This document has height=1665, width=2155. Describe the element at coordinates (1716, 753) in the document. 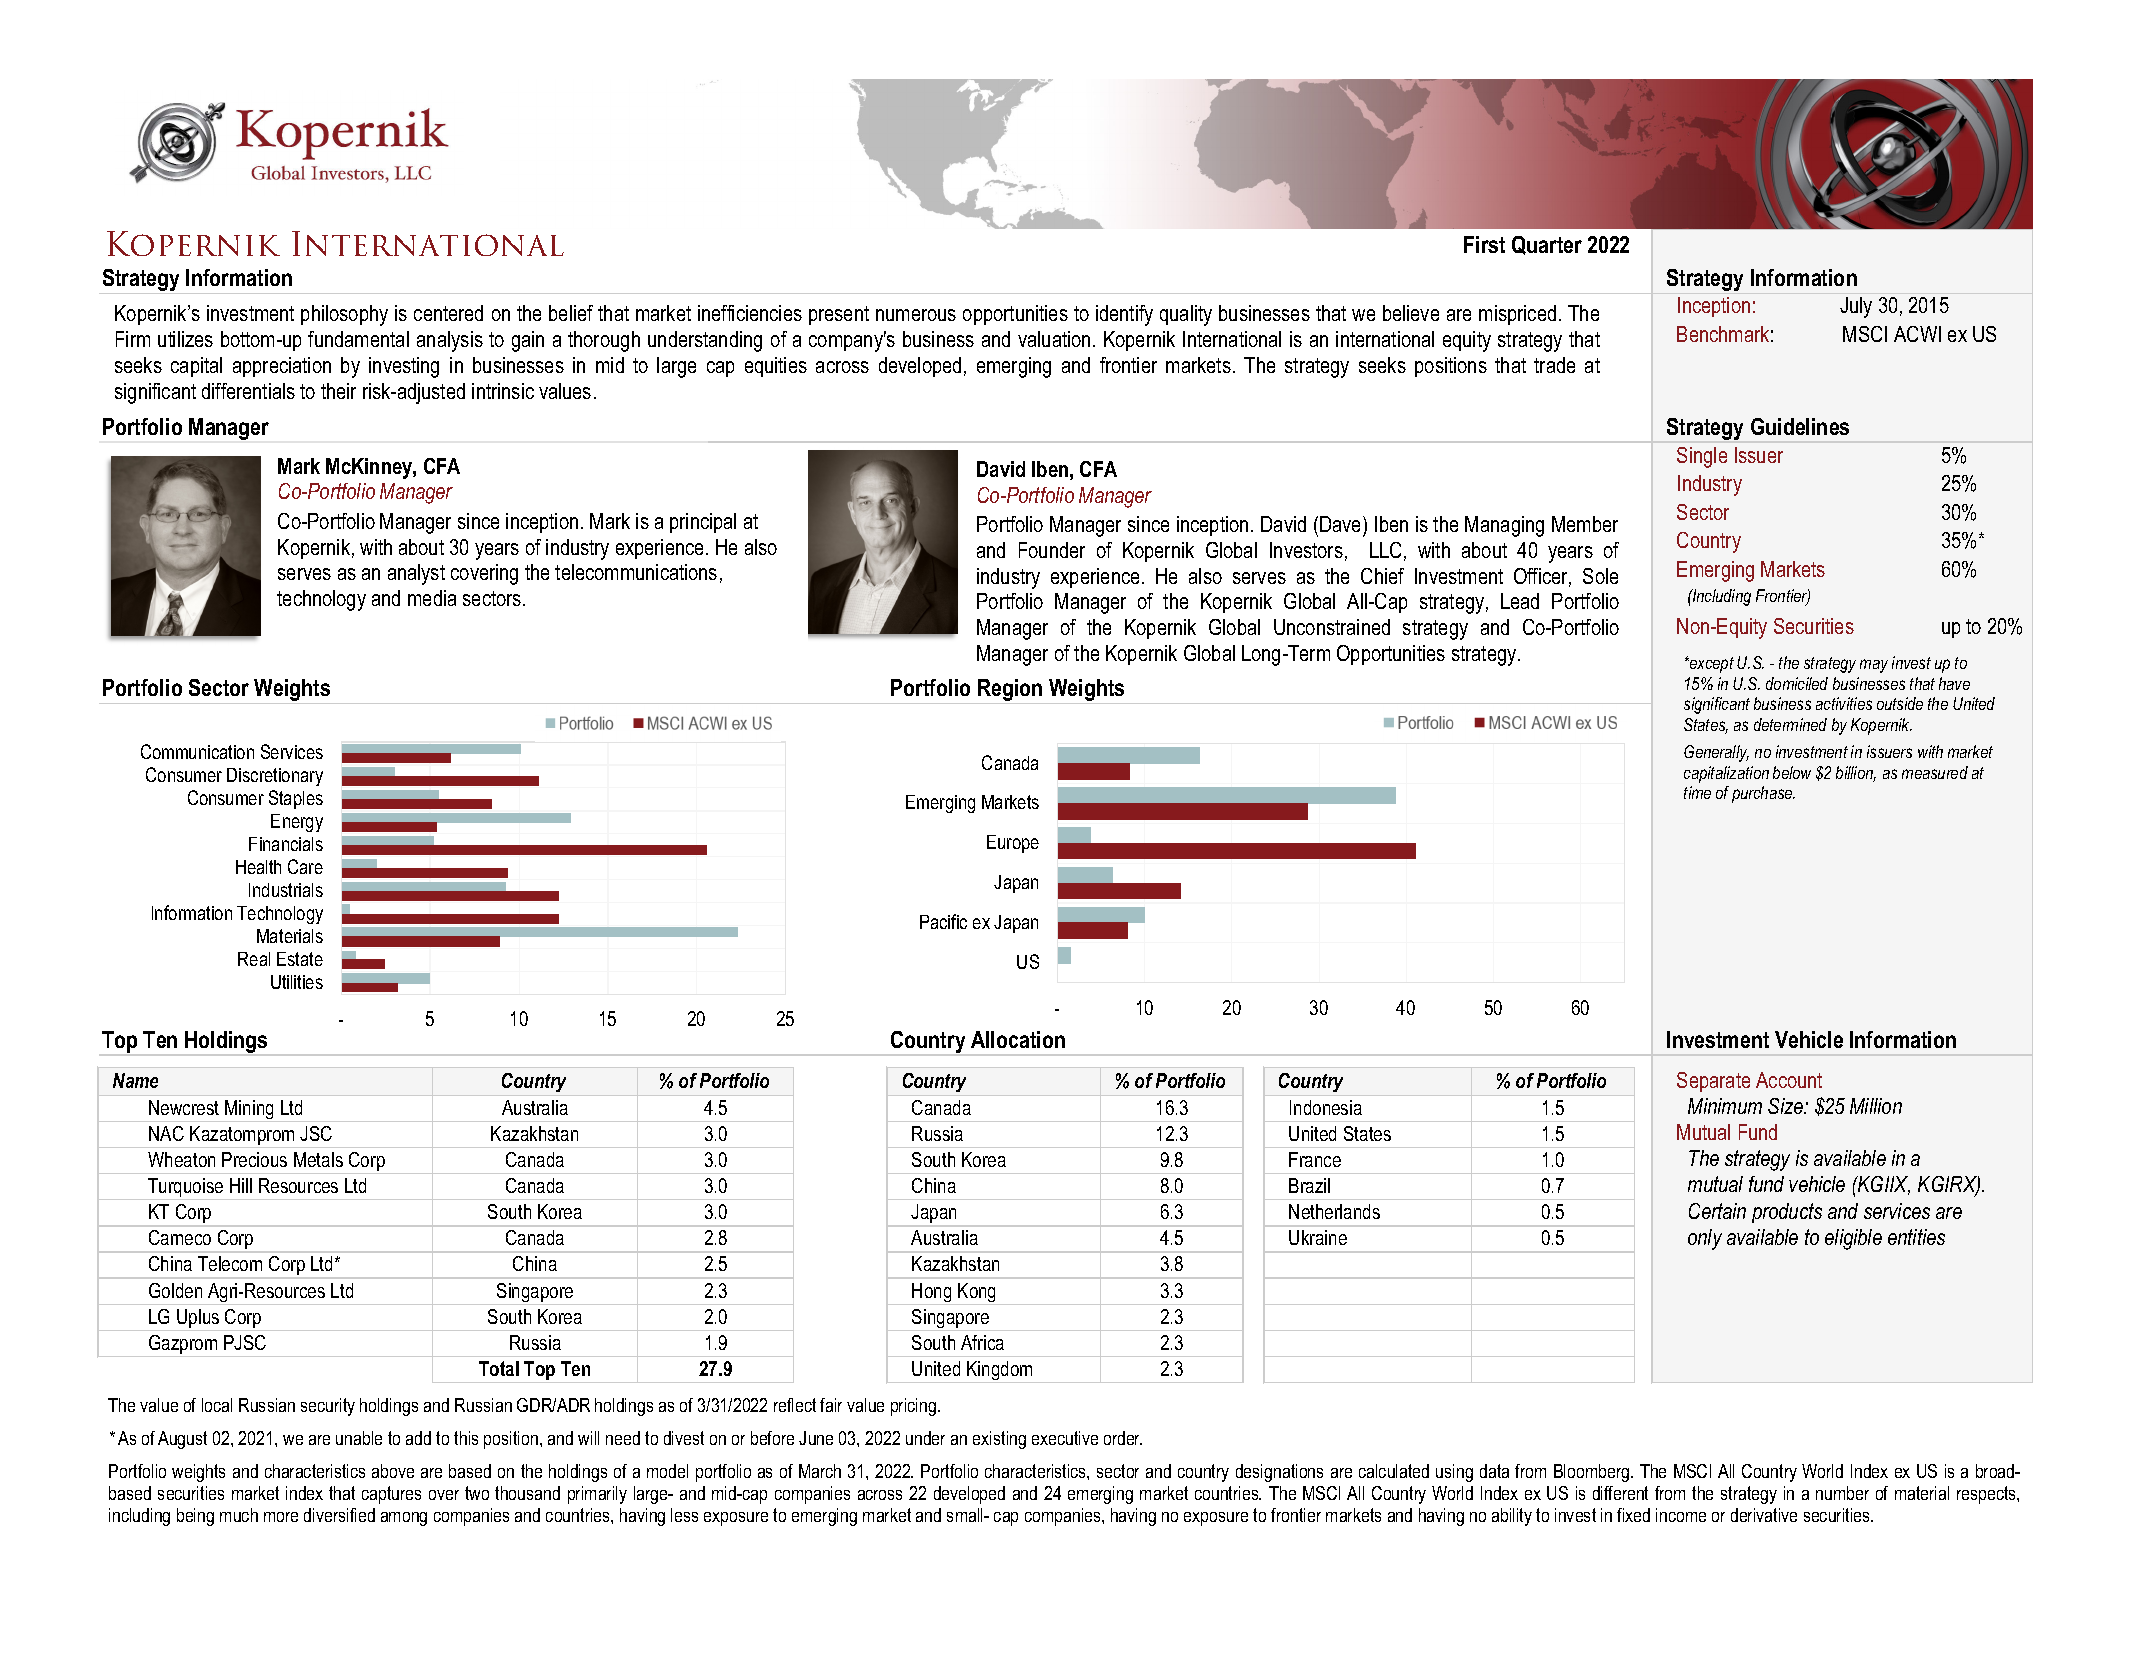

I see `Generally` at that location.
